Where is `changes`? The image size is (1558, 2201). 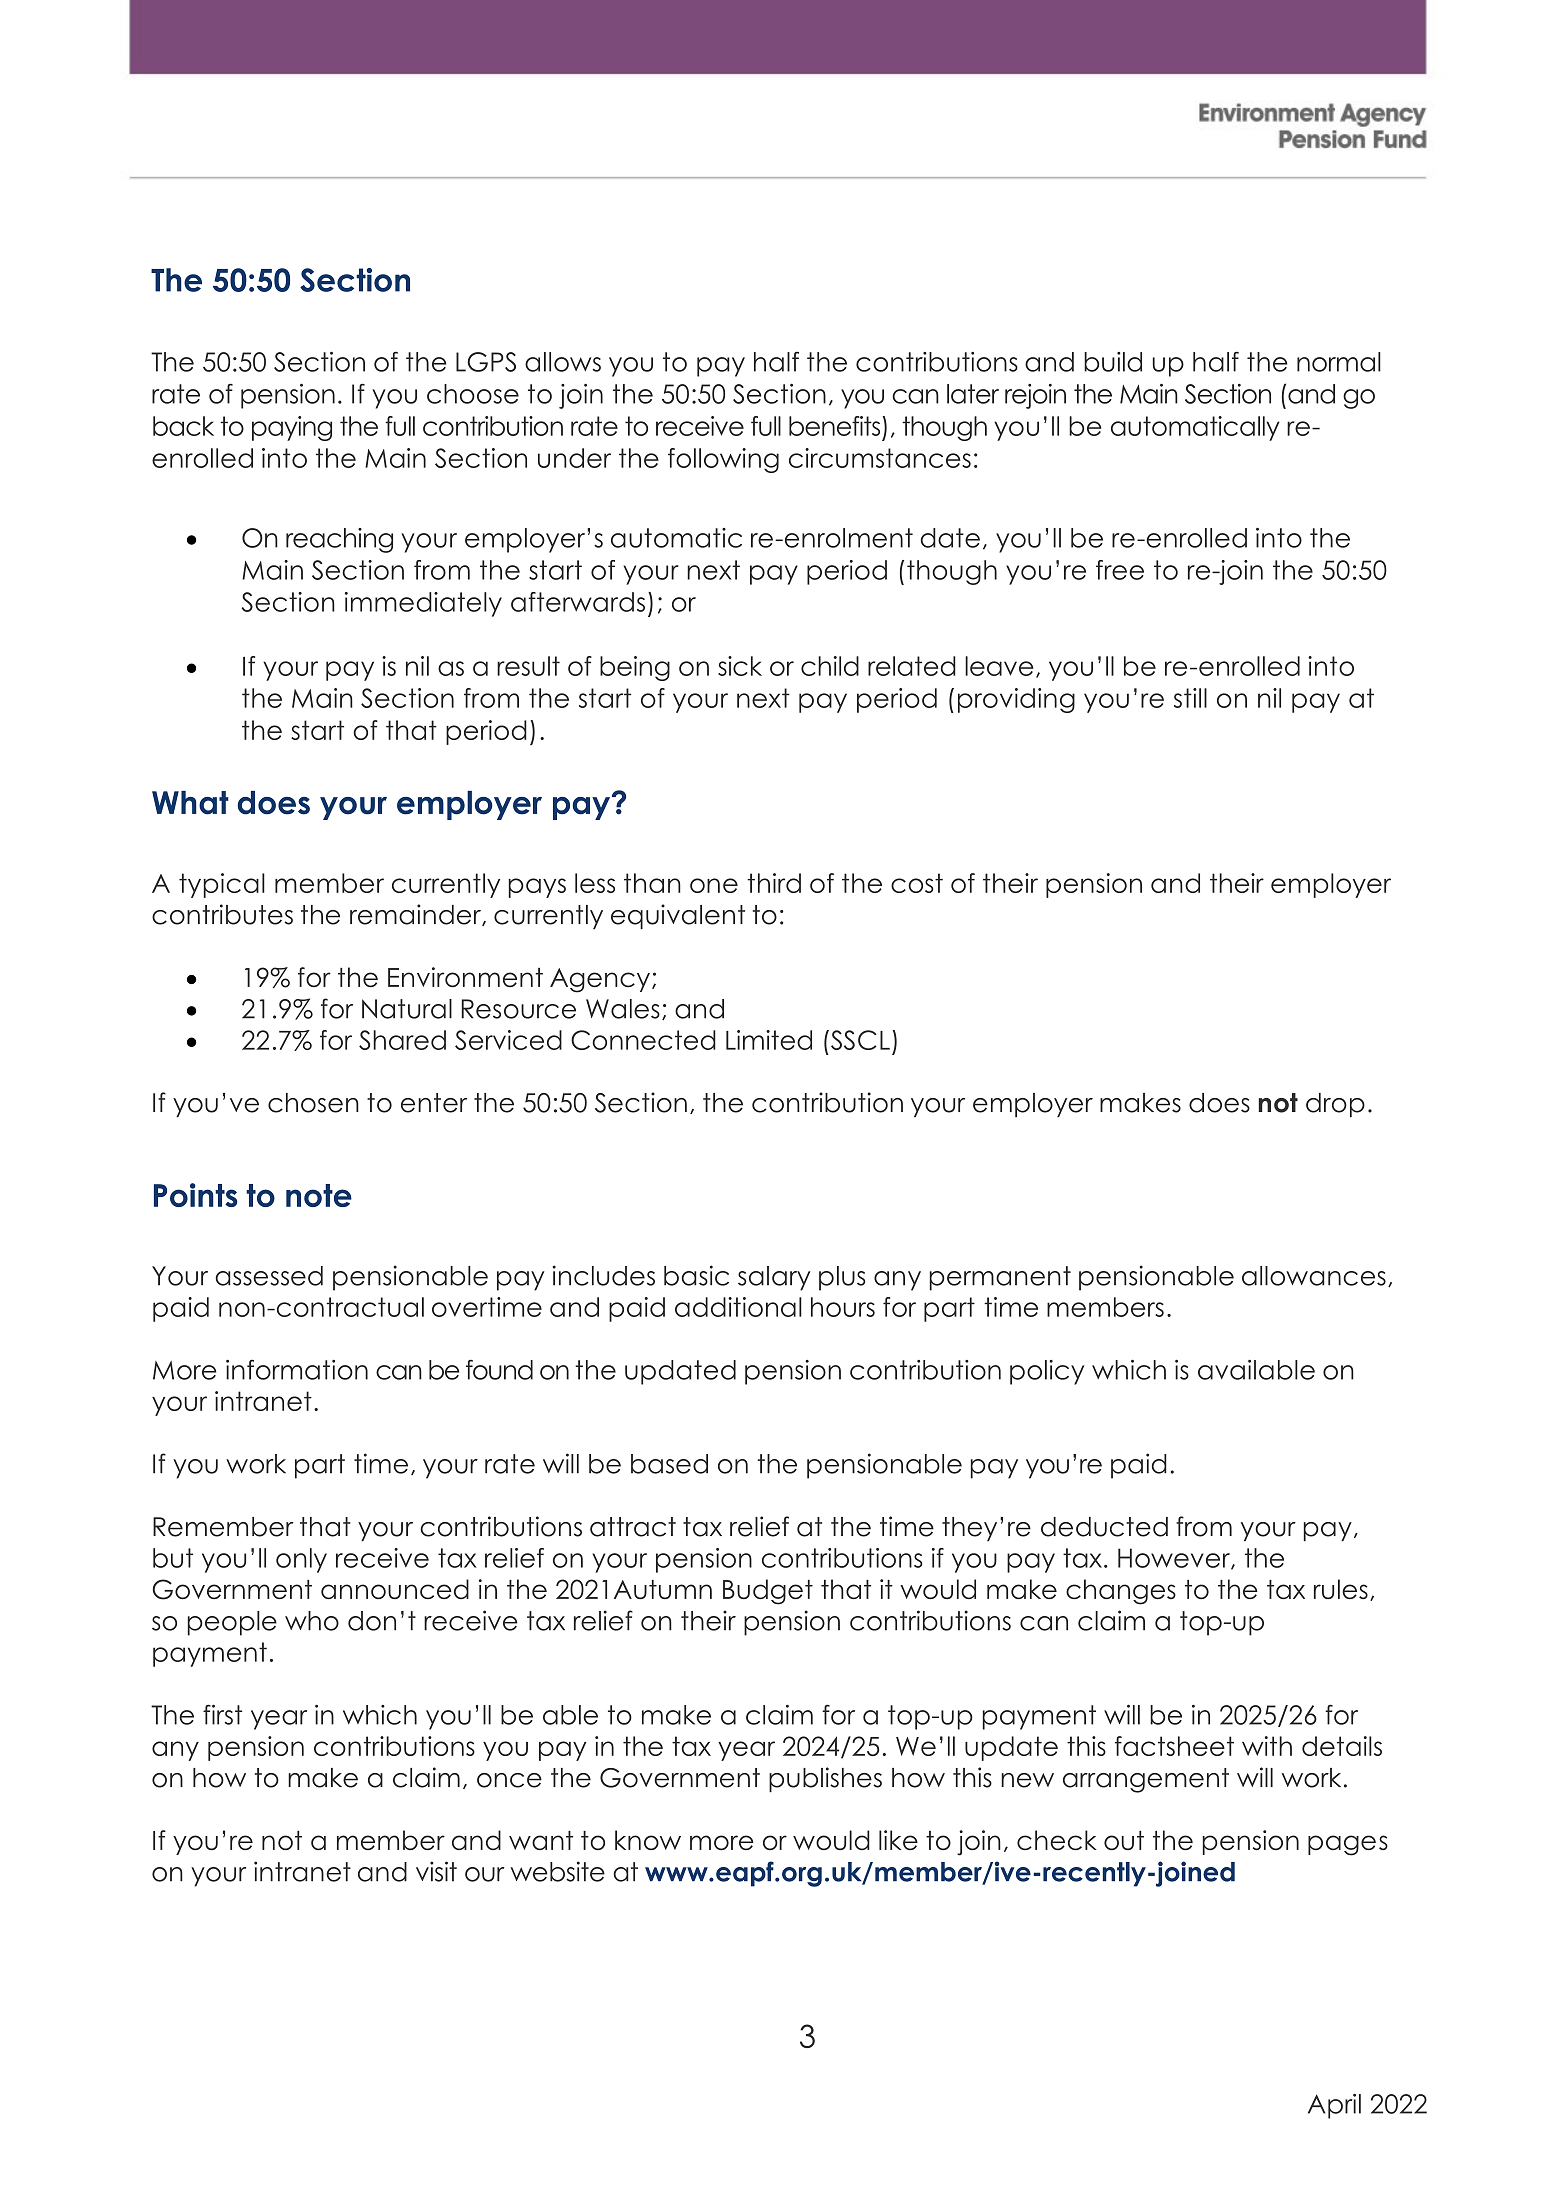 changes is located at coordinates (1121, 1592).
